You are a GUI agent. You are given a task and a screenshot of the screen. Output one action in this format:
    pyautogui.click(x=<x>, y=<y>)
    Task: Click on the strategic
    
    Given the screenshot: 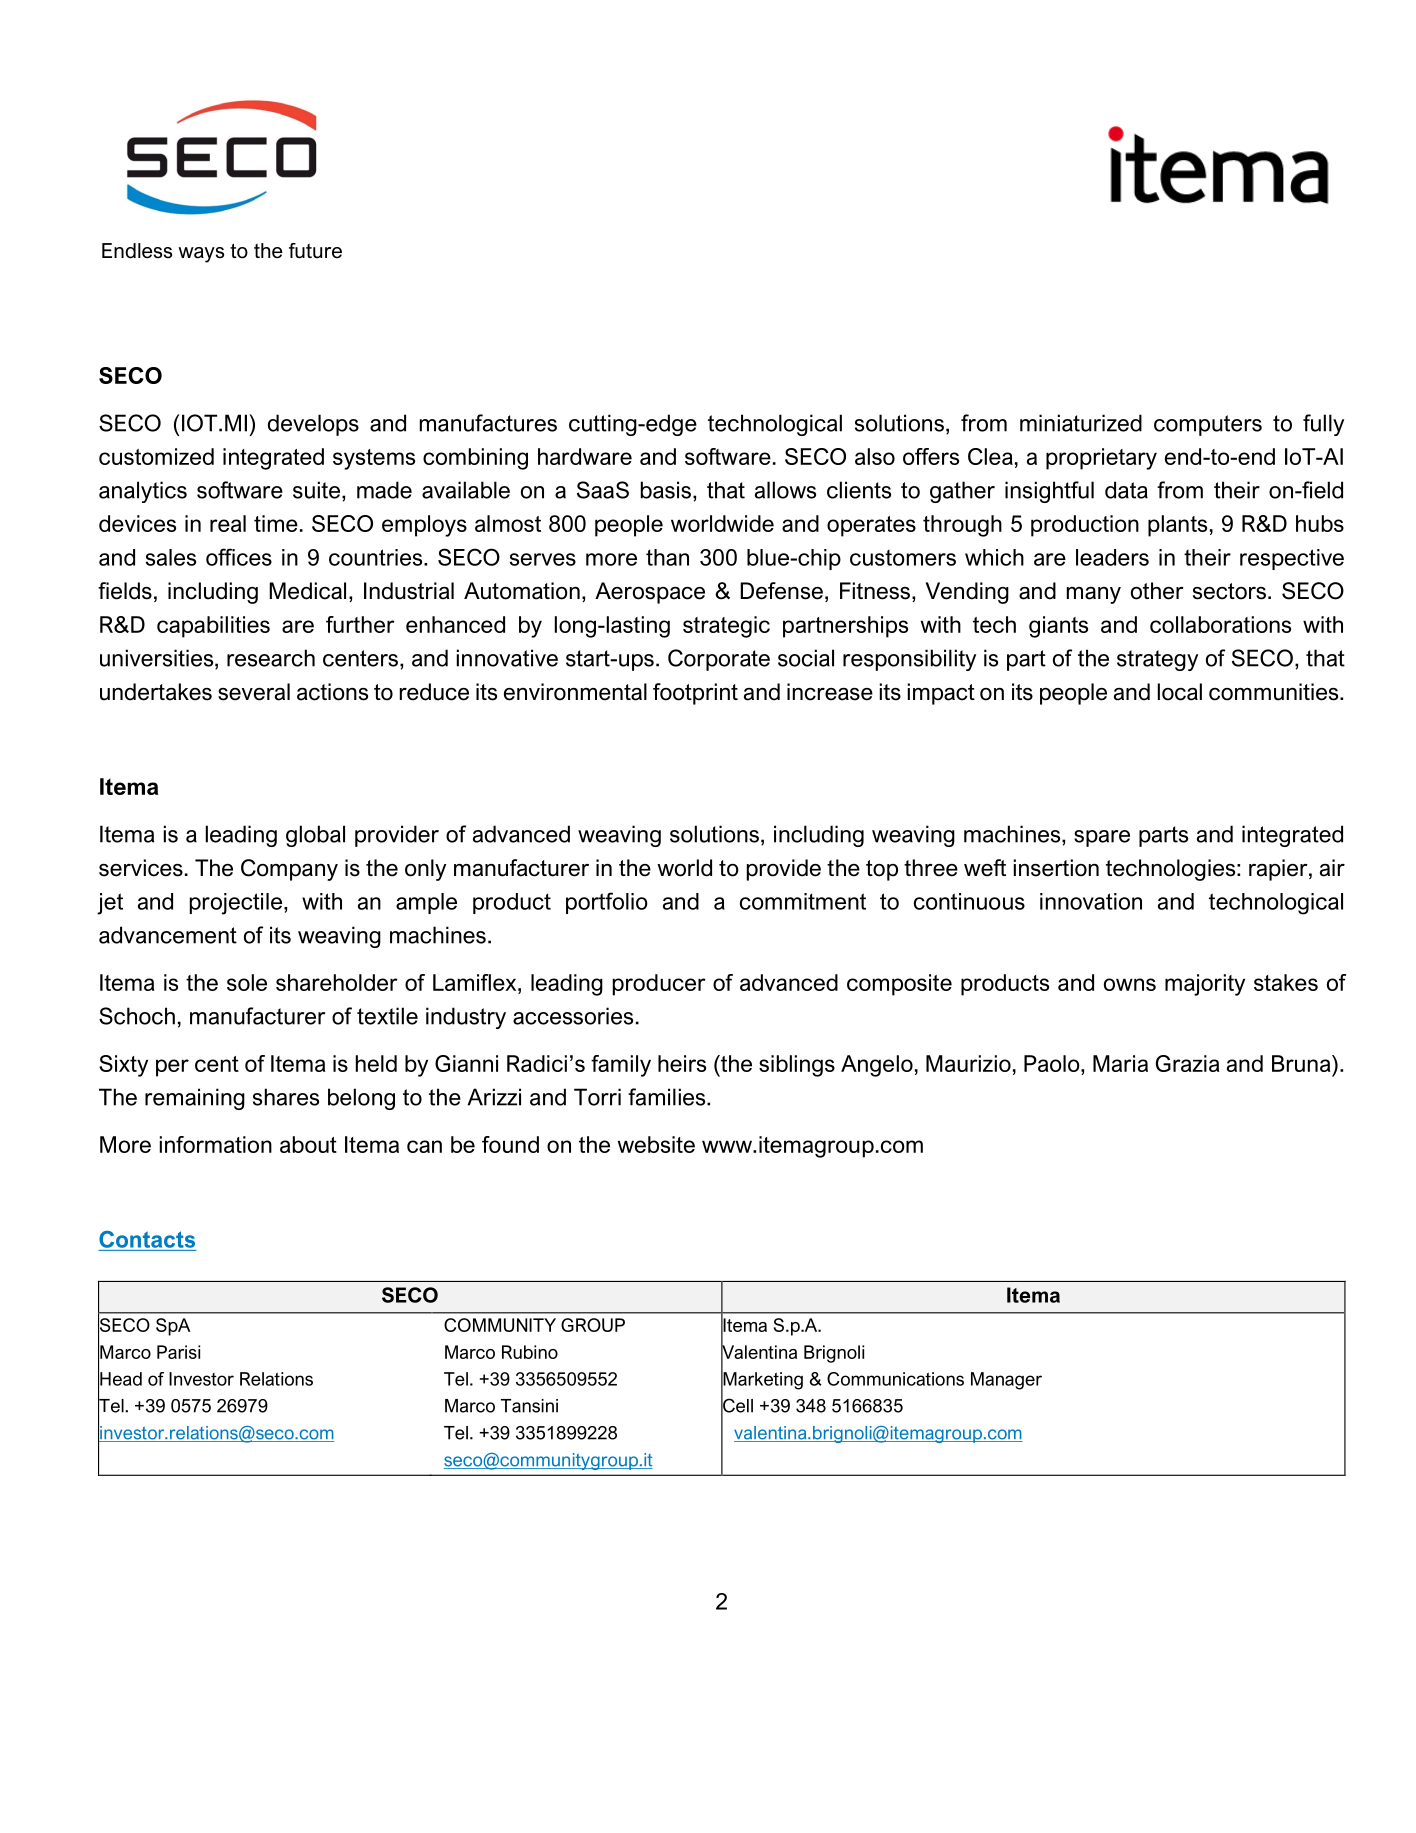 What is the action you would take?
    pyautogui.click(x=726, y=627)
